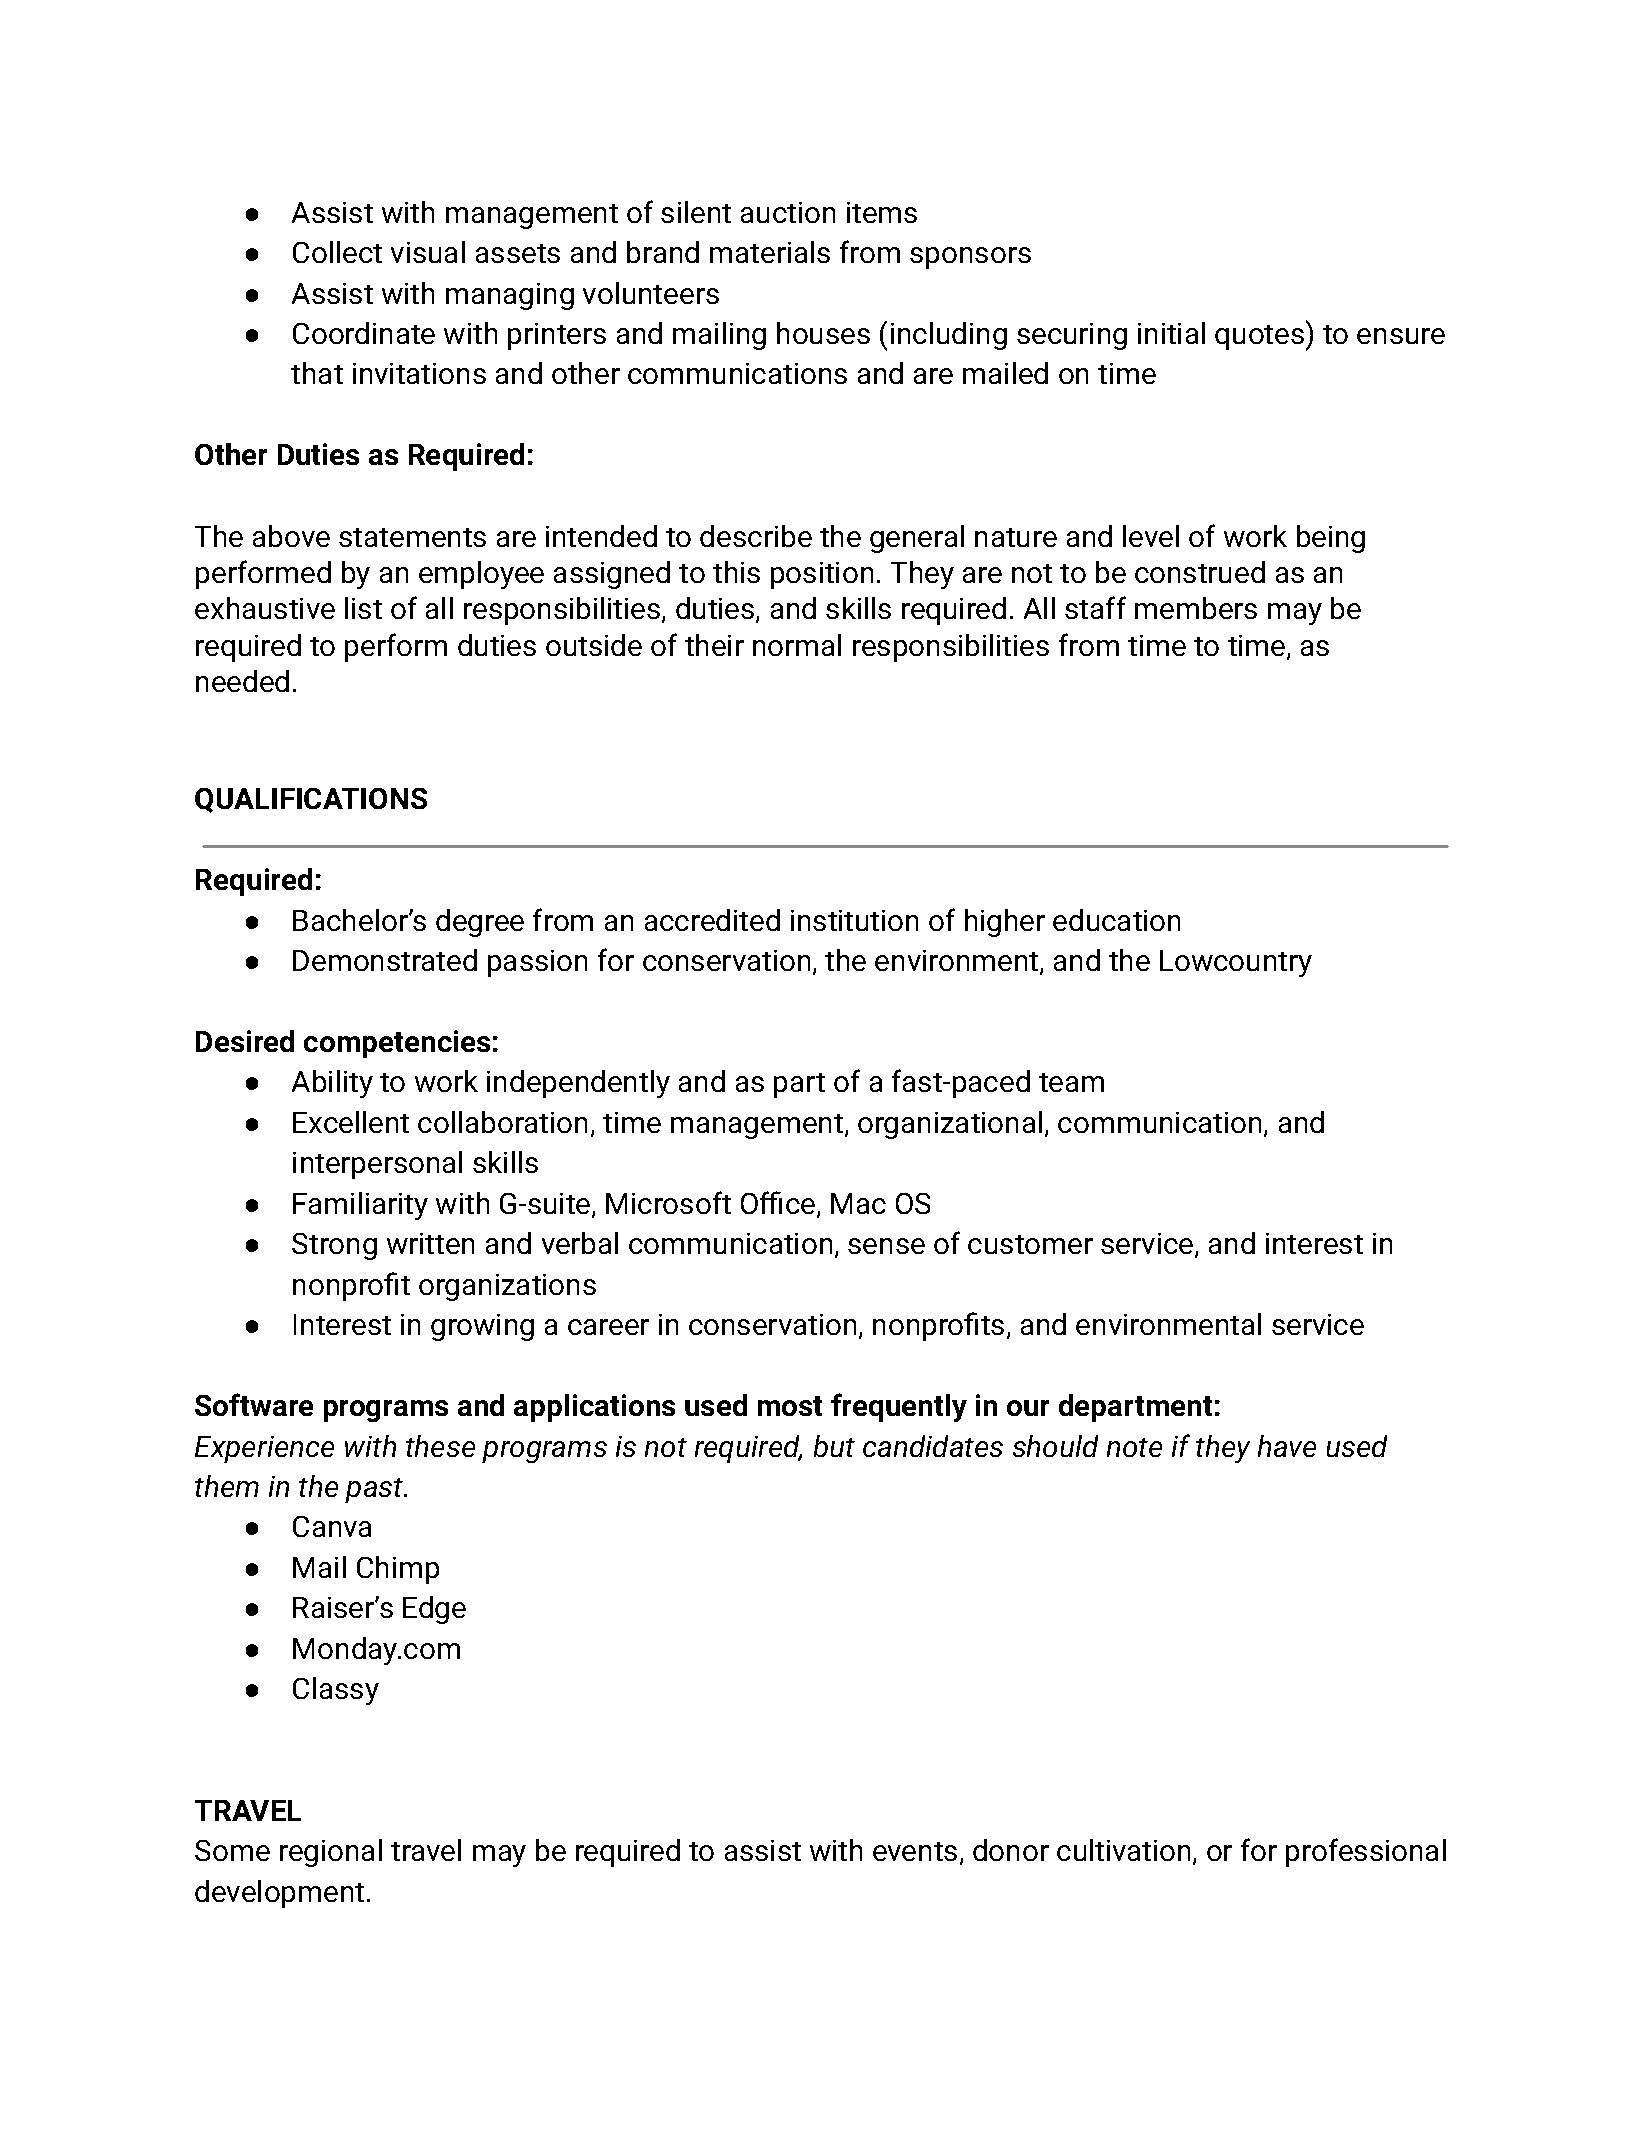  What do you see at coordinates (834, 1446) in the document?
I see `but` at bounding box center [834, 1446].
